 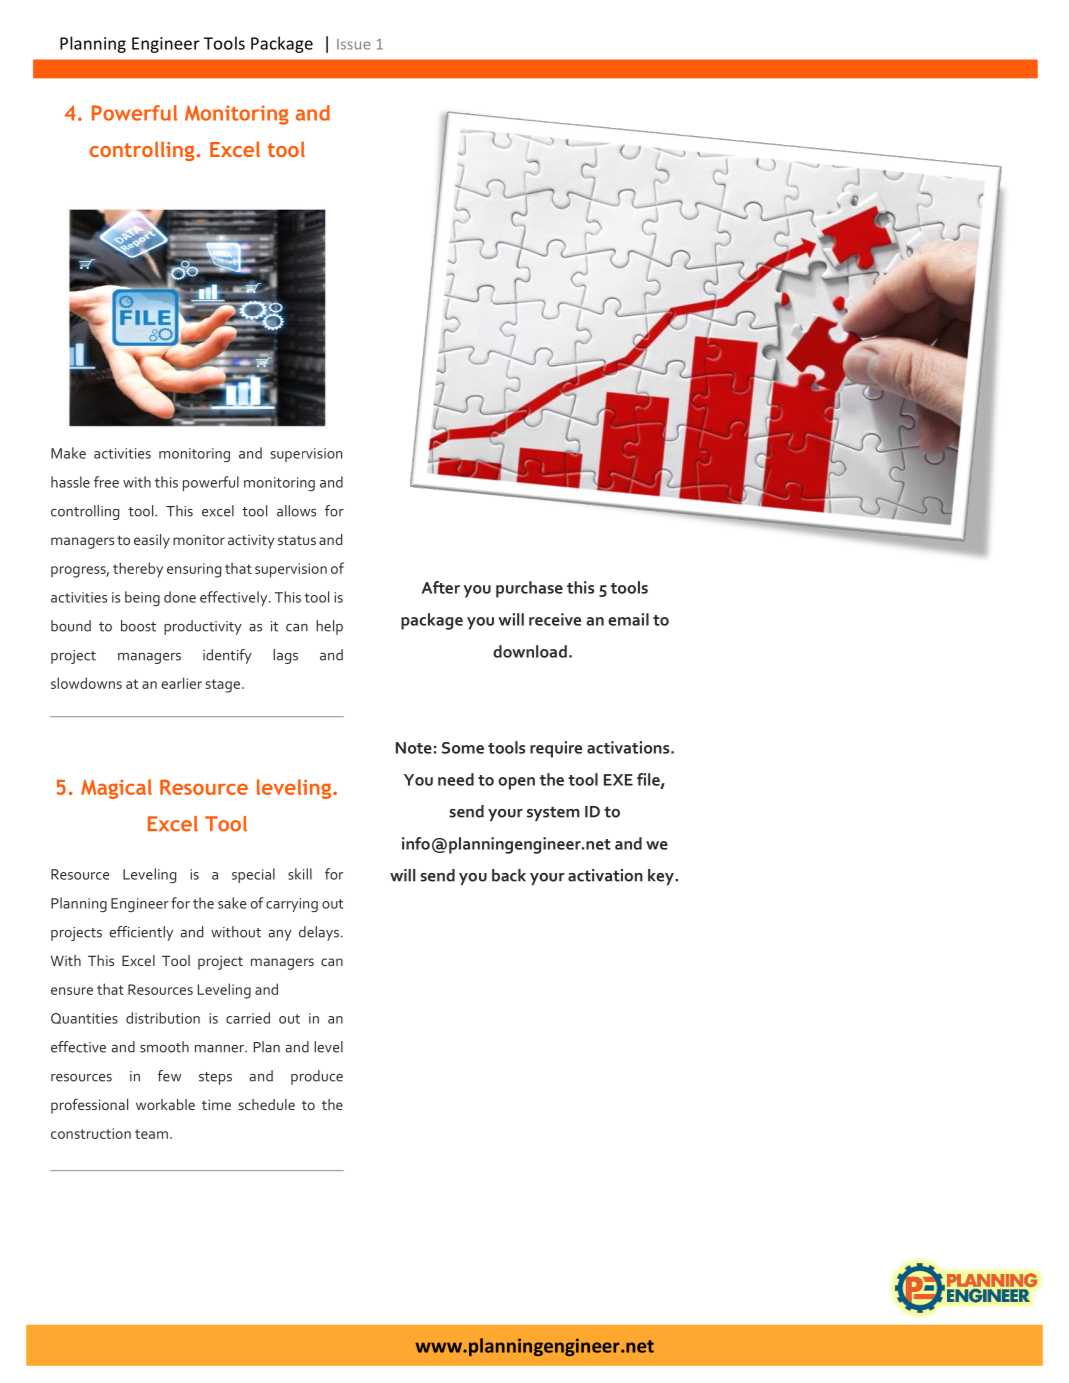 I want to click on allows, so click(x=296, y=511).
